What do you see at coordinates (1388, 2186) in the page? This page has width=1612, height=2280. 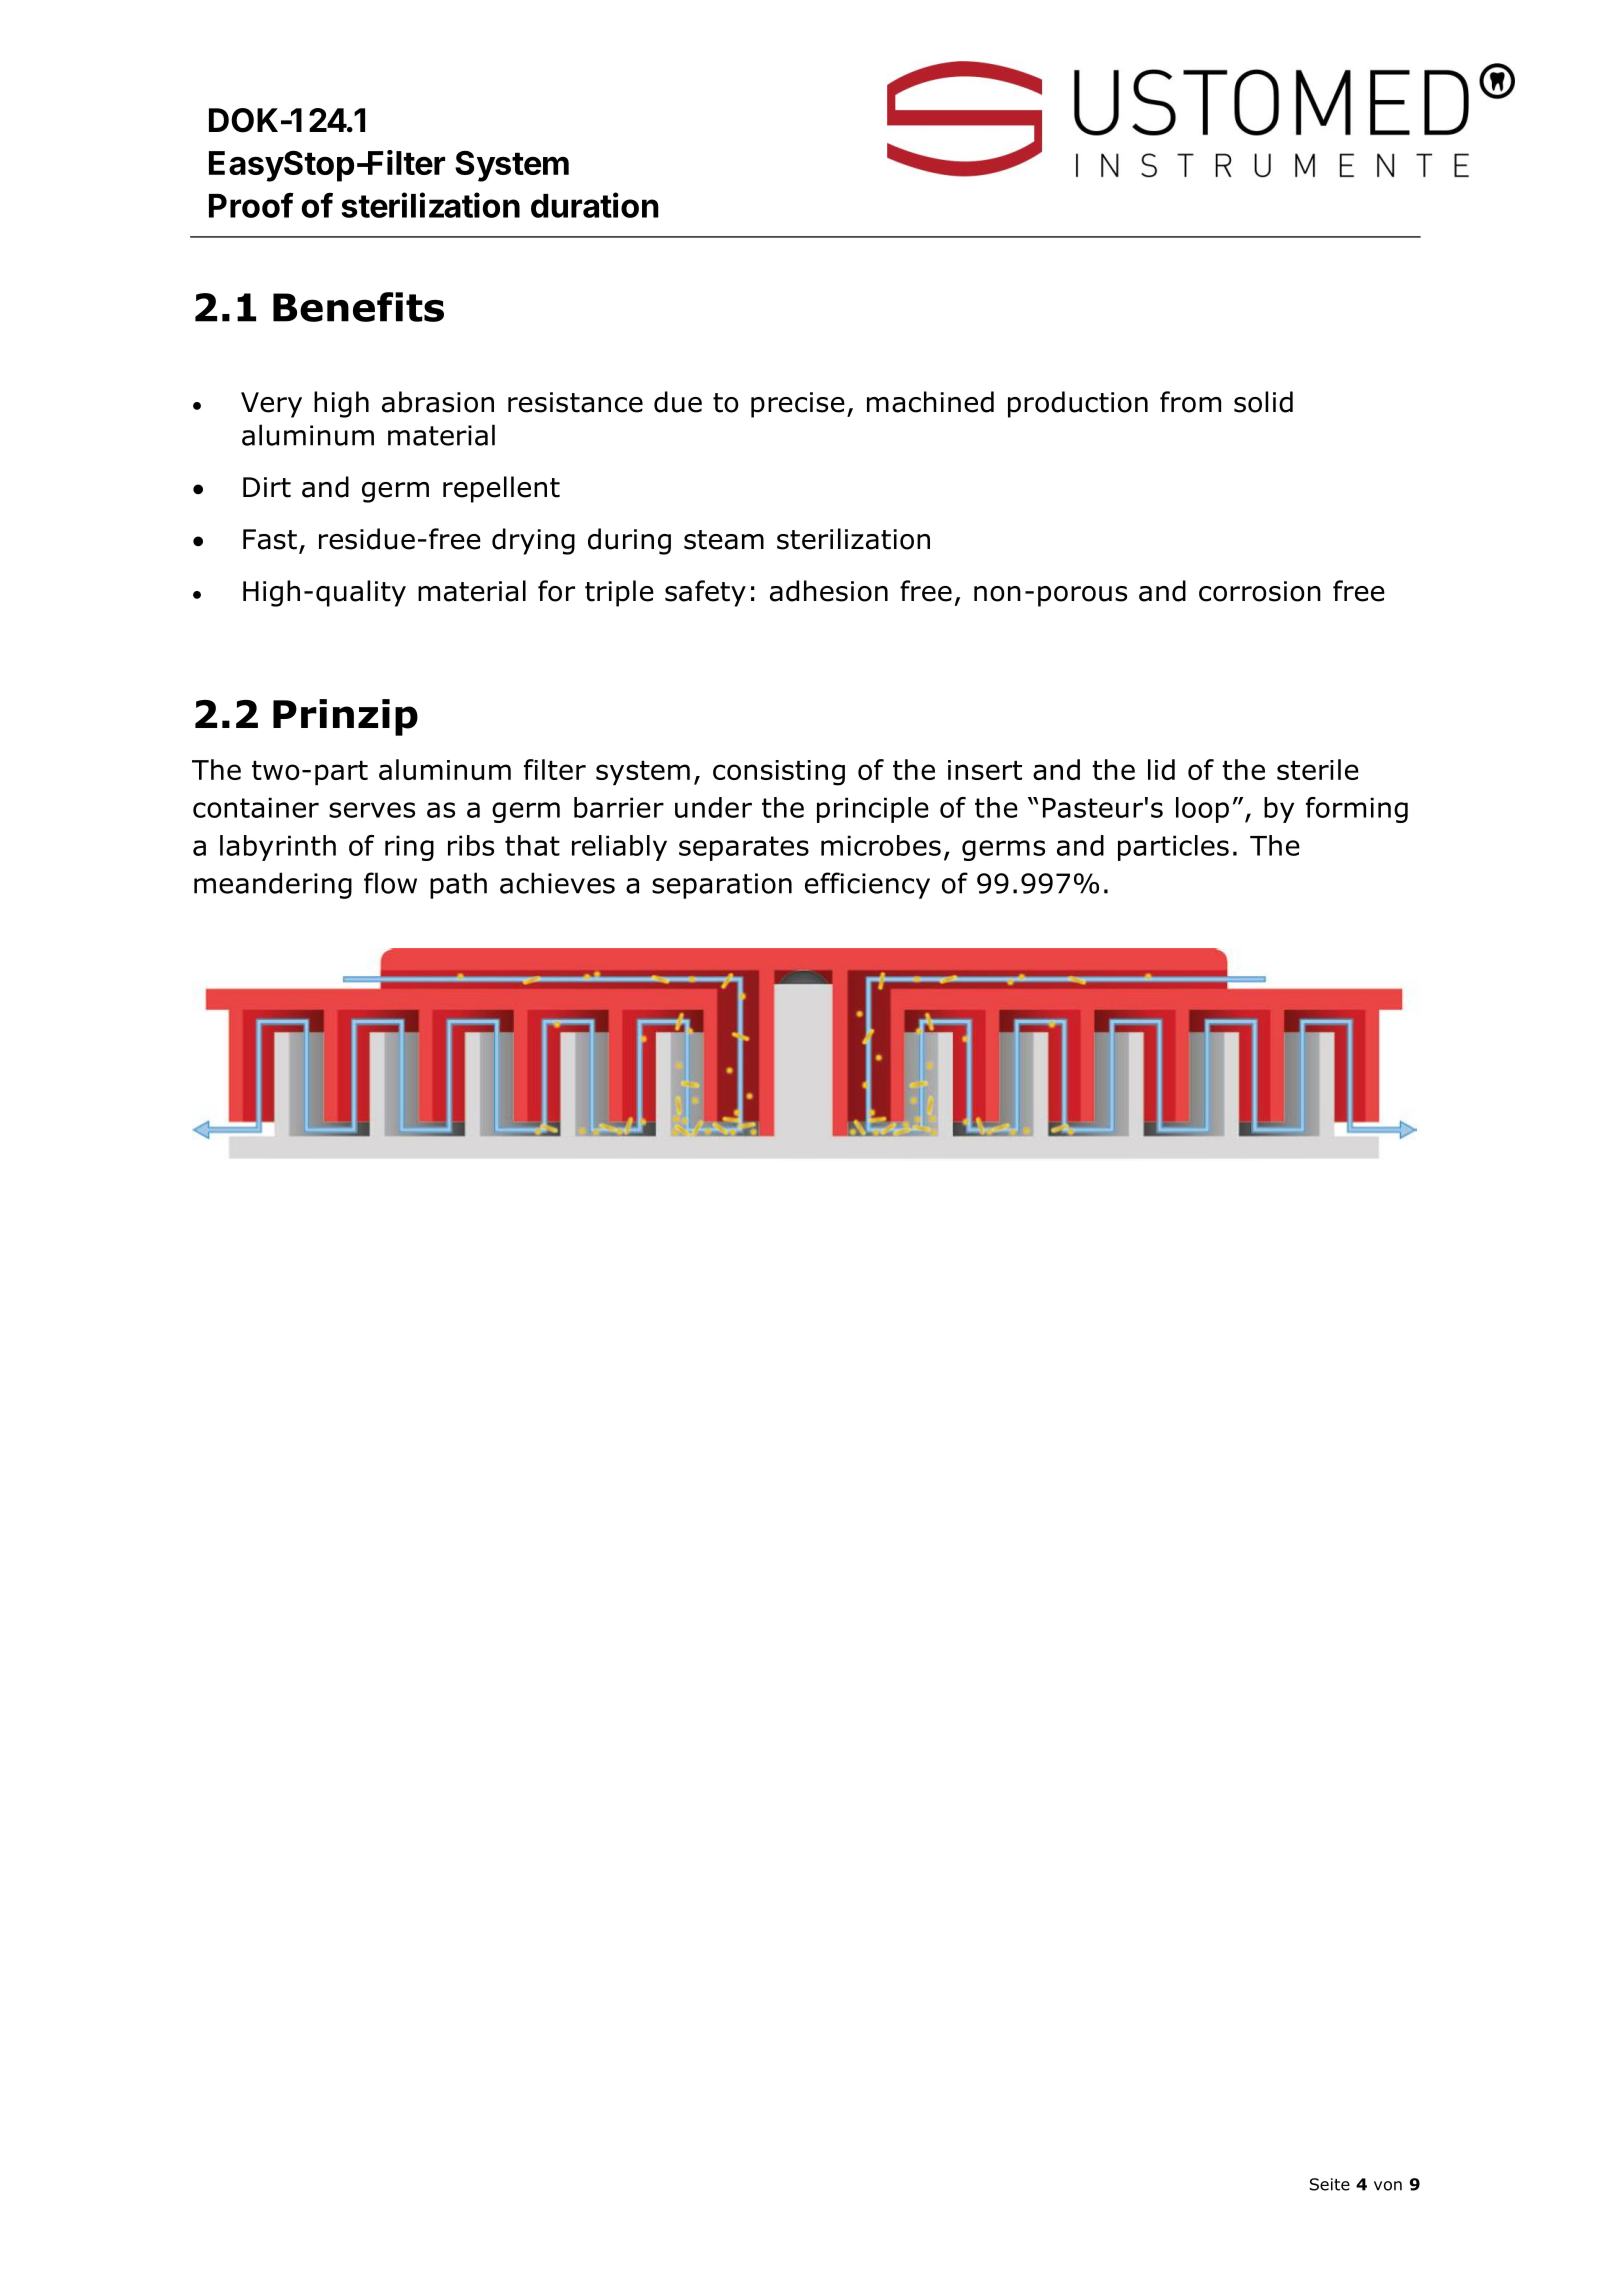 I see `von` at bounding box center [1388, 2186].
